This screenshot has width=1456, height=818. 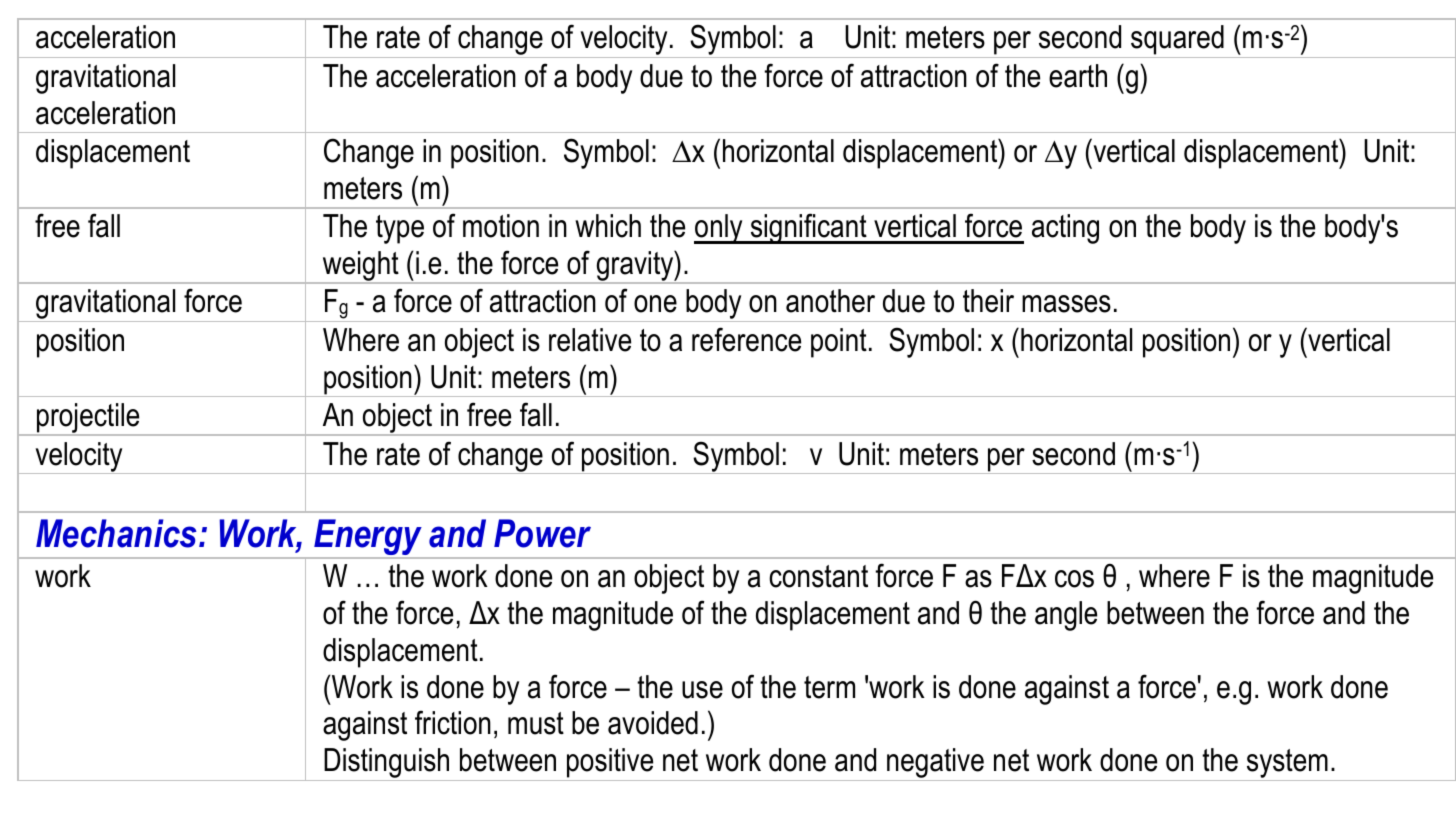 I want to click on earth, so click(x=1078, y=76).
